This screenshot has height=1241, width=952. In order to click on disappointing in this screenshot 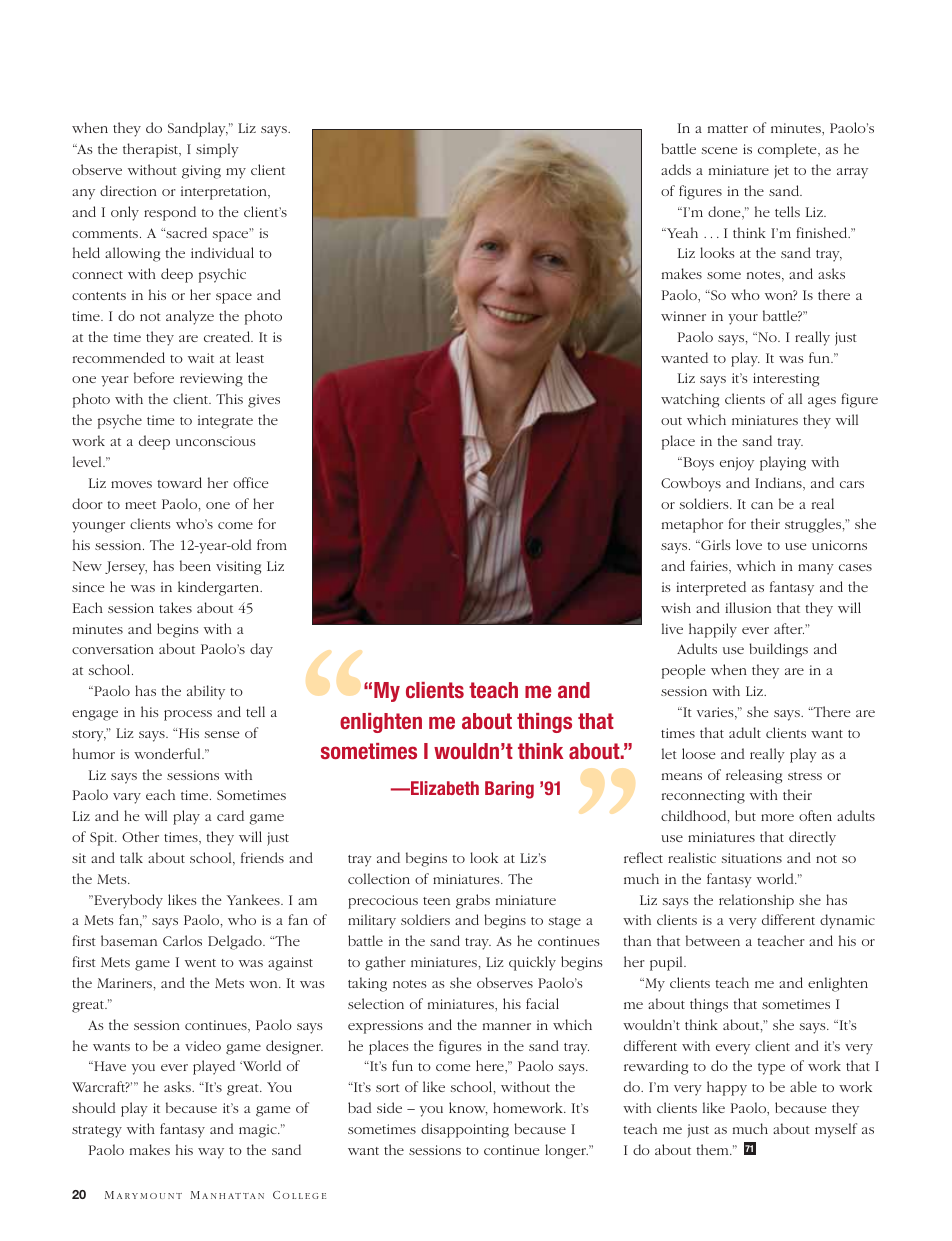, I will do `click(465, 1130)`.
